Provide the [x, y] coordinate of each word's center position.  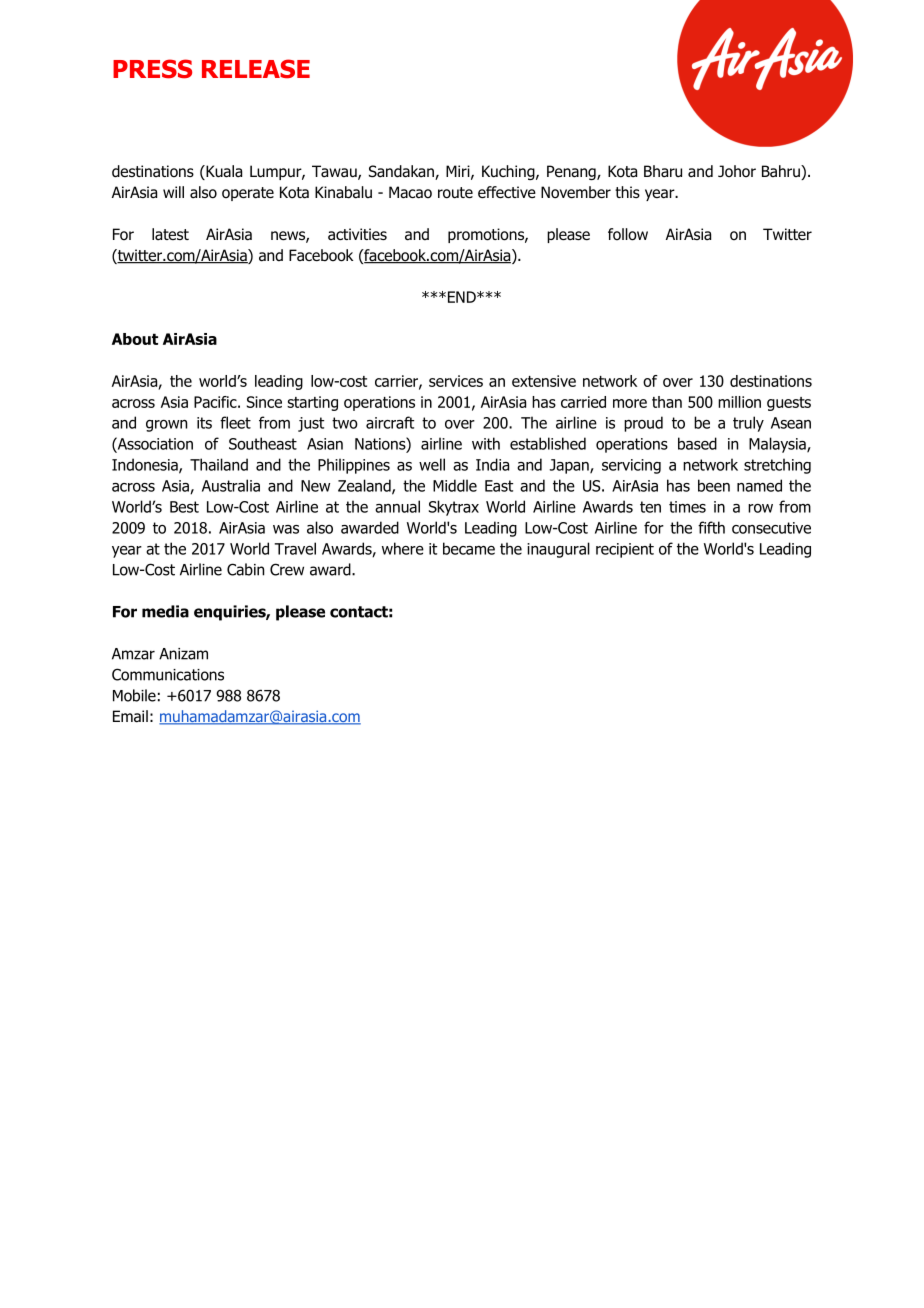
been [714, 485]
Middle [455, 485]
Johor [737, 171]
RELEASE [256, 69]
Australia [231, 485]
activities [357, 234]
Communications [168, 674]
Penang [572, 172]
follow [628, 234]
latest [170, 234]
